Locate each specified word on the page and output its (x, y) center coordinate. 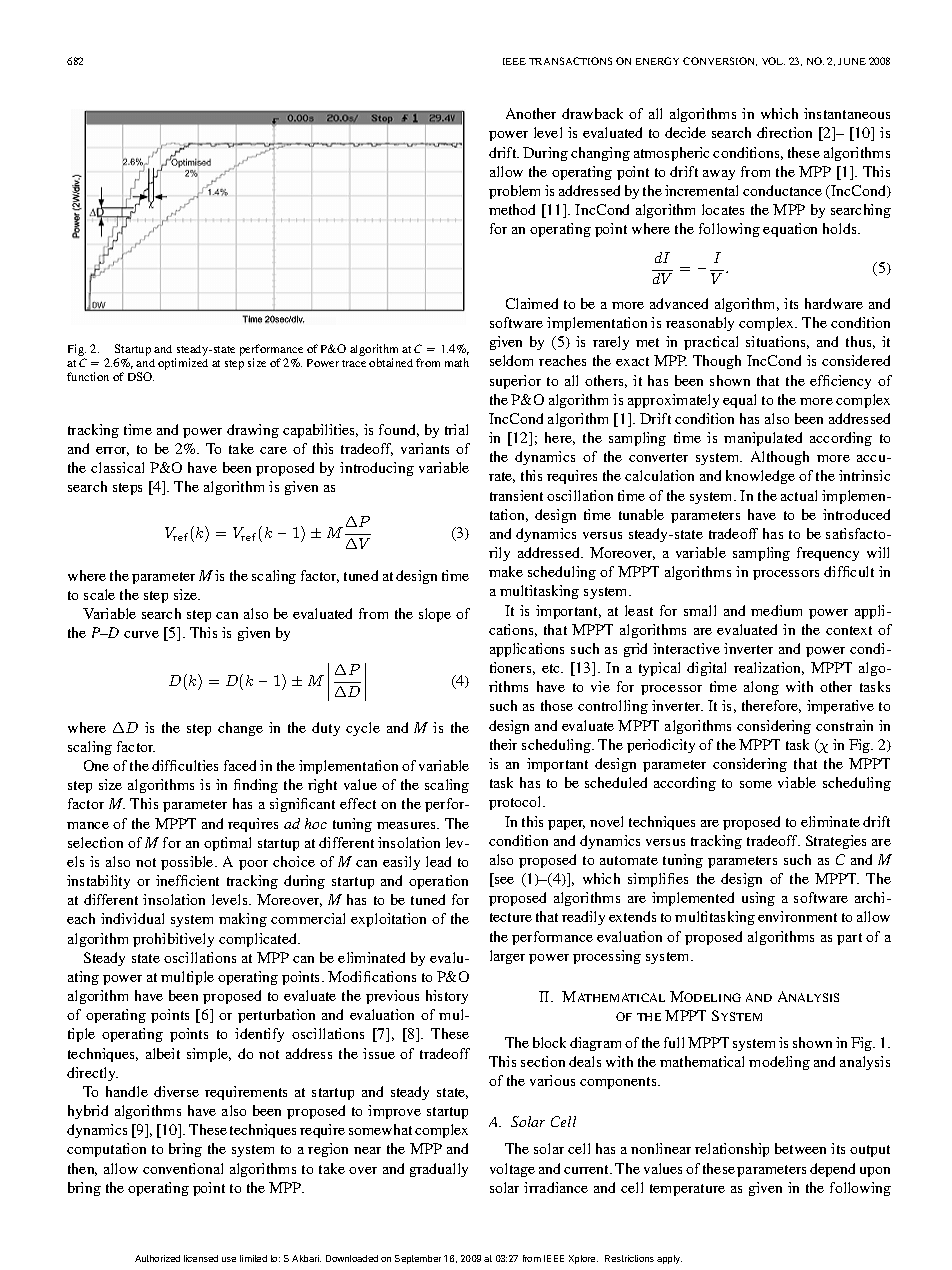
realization (769, 668)
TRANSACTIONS (570, 61)
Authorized (157, 1258)
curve (141, 634)
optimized (183, 364)
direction (784, 132)
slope (435, 615)
